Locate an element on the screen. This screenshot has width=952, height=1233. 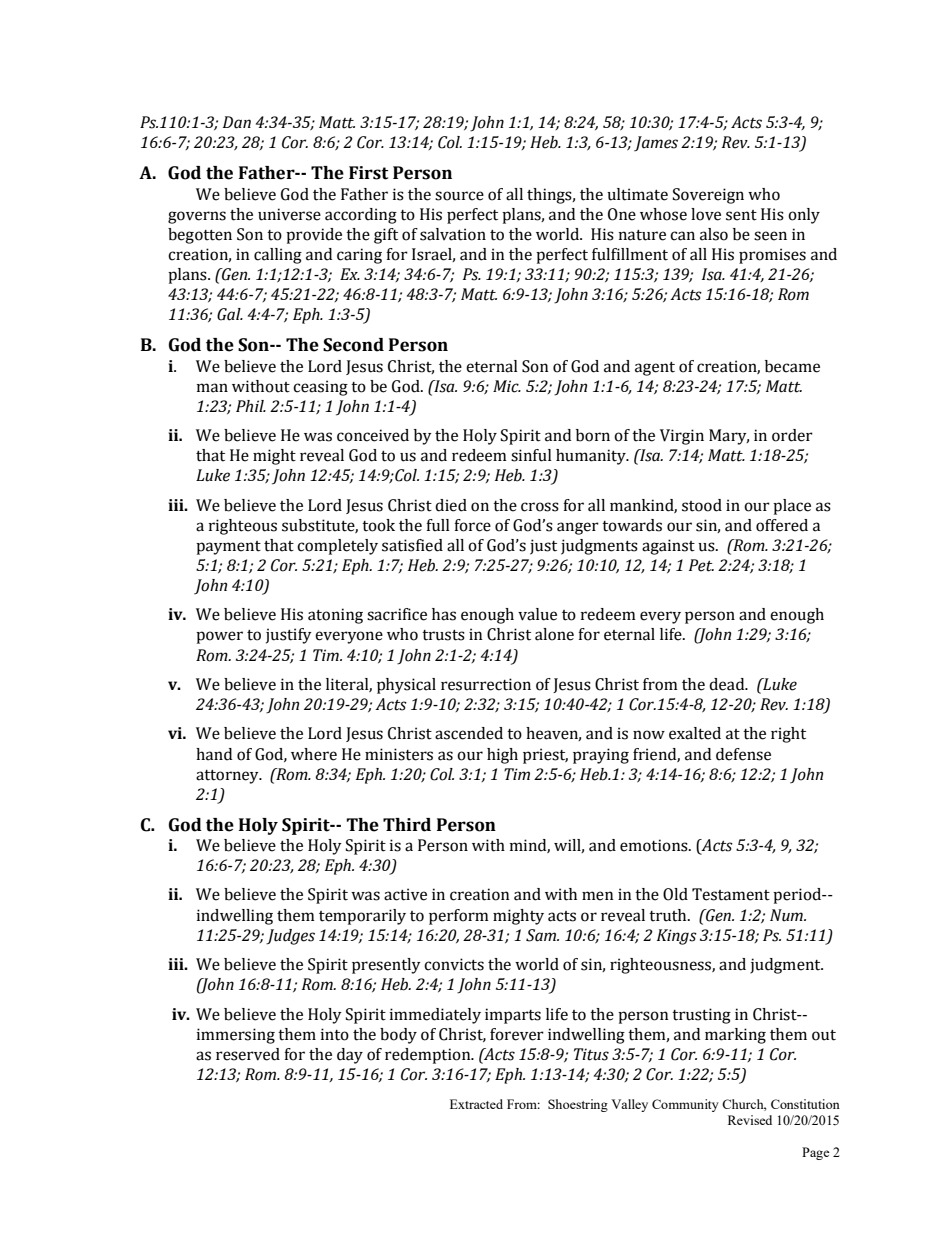
Dan is located at coordinates (237, 122).
